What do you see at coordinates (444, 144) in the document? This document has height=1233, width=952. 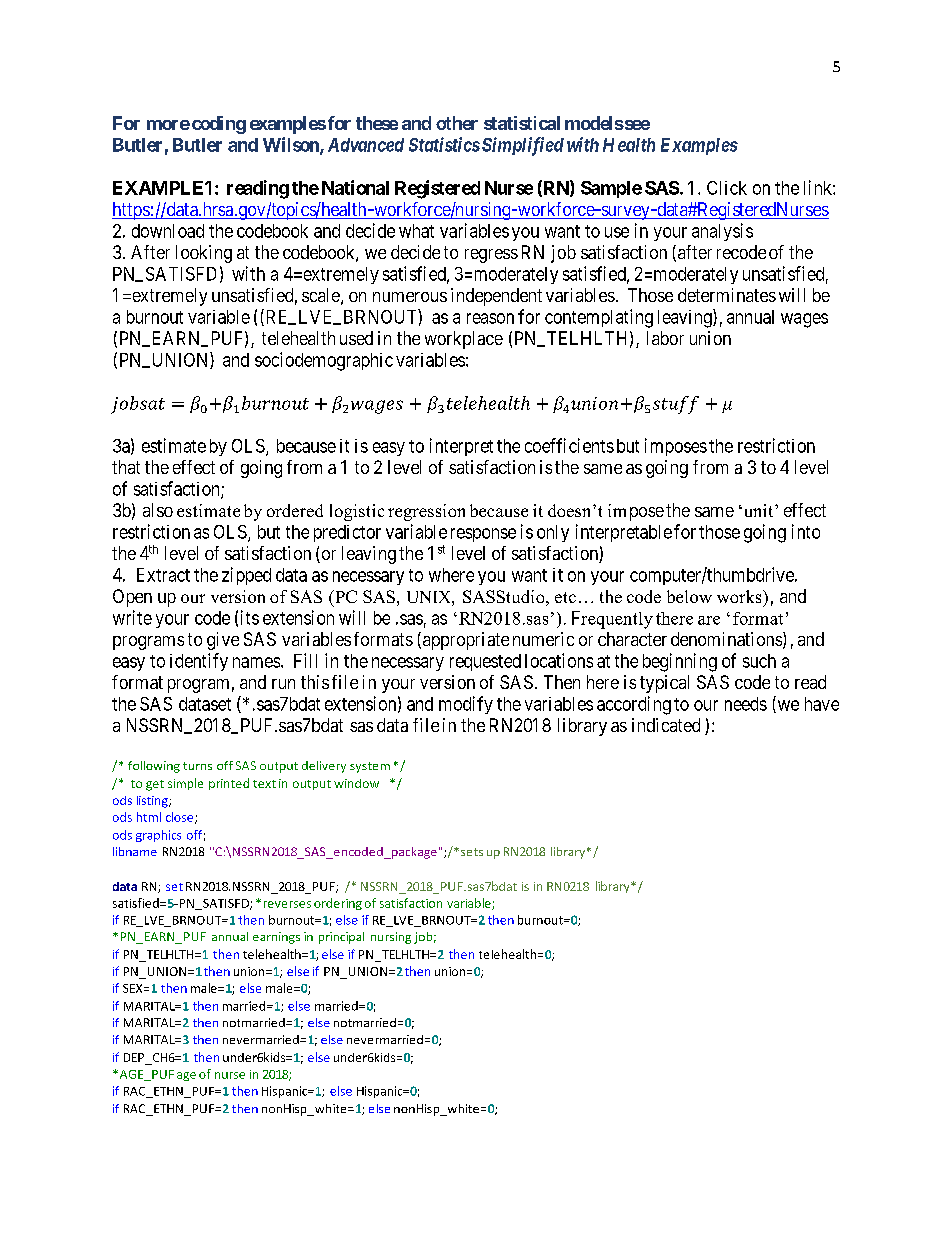 I see `Statistics` at bounding box center [444, 144].
